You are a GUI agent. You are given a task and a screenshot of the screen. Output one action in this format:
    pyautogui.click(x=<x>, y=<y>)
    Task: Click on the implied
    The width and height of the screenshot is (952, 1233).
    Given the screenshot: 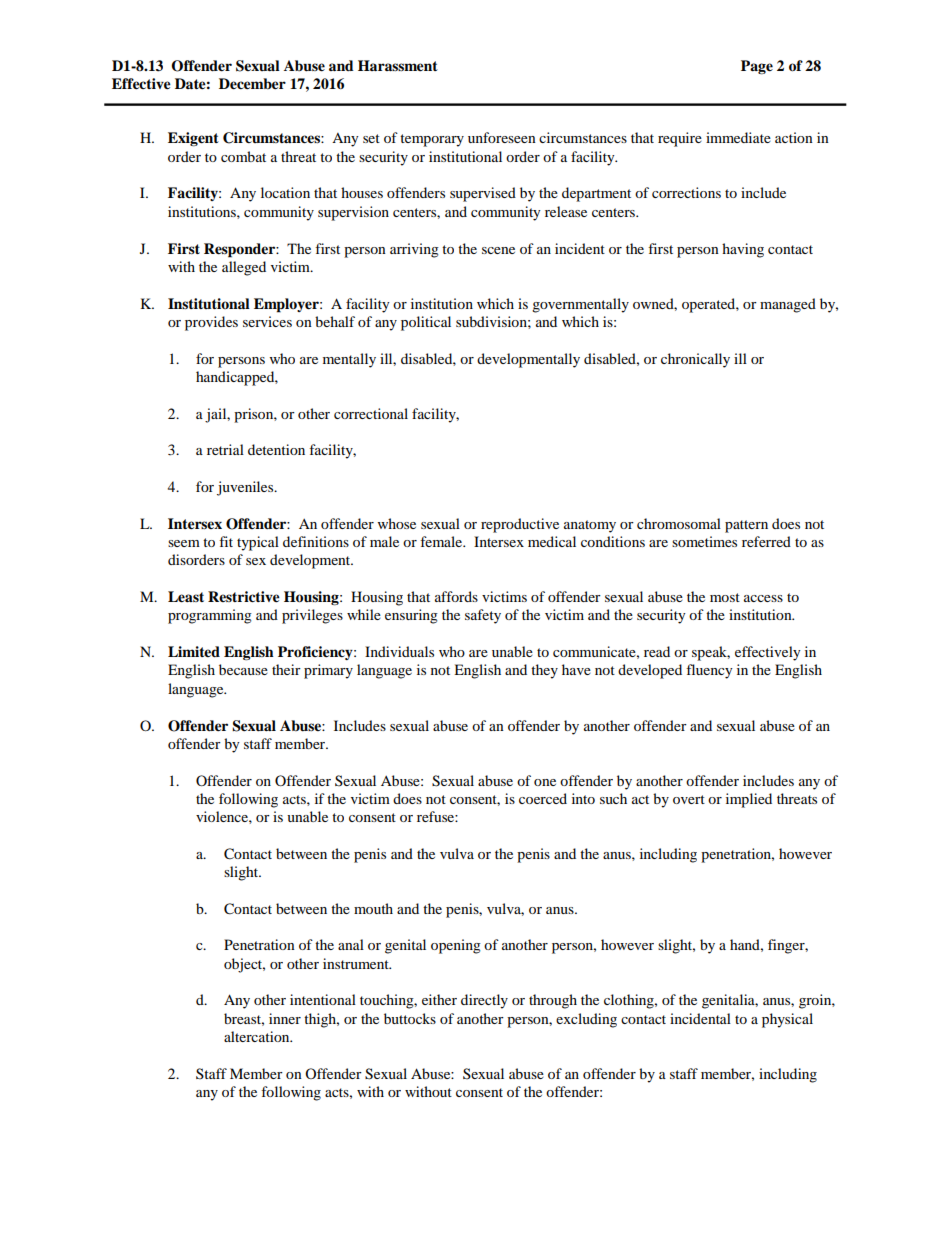 What is the action you would take?
    pyautogui.click(x=749, y=800)
